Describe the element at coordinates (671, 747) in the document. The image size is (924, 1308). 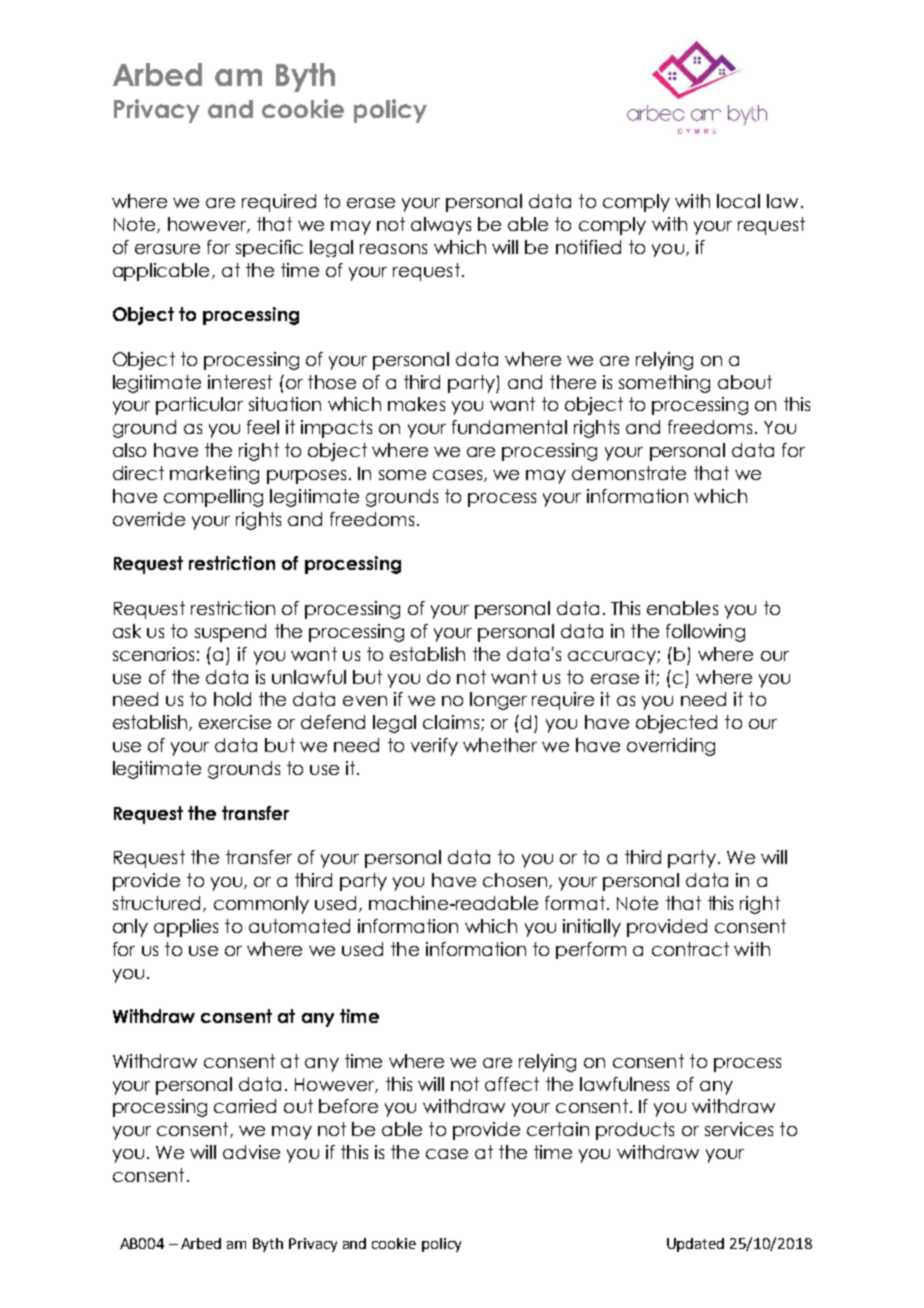
I see `overriding` at that location.
